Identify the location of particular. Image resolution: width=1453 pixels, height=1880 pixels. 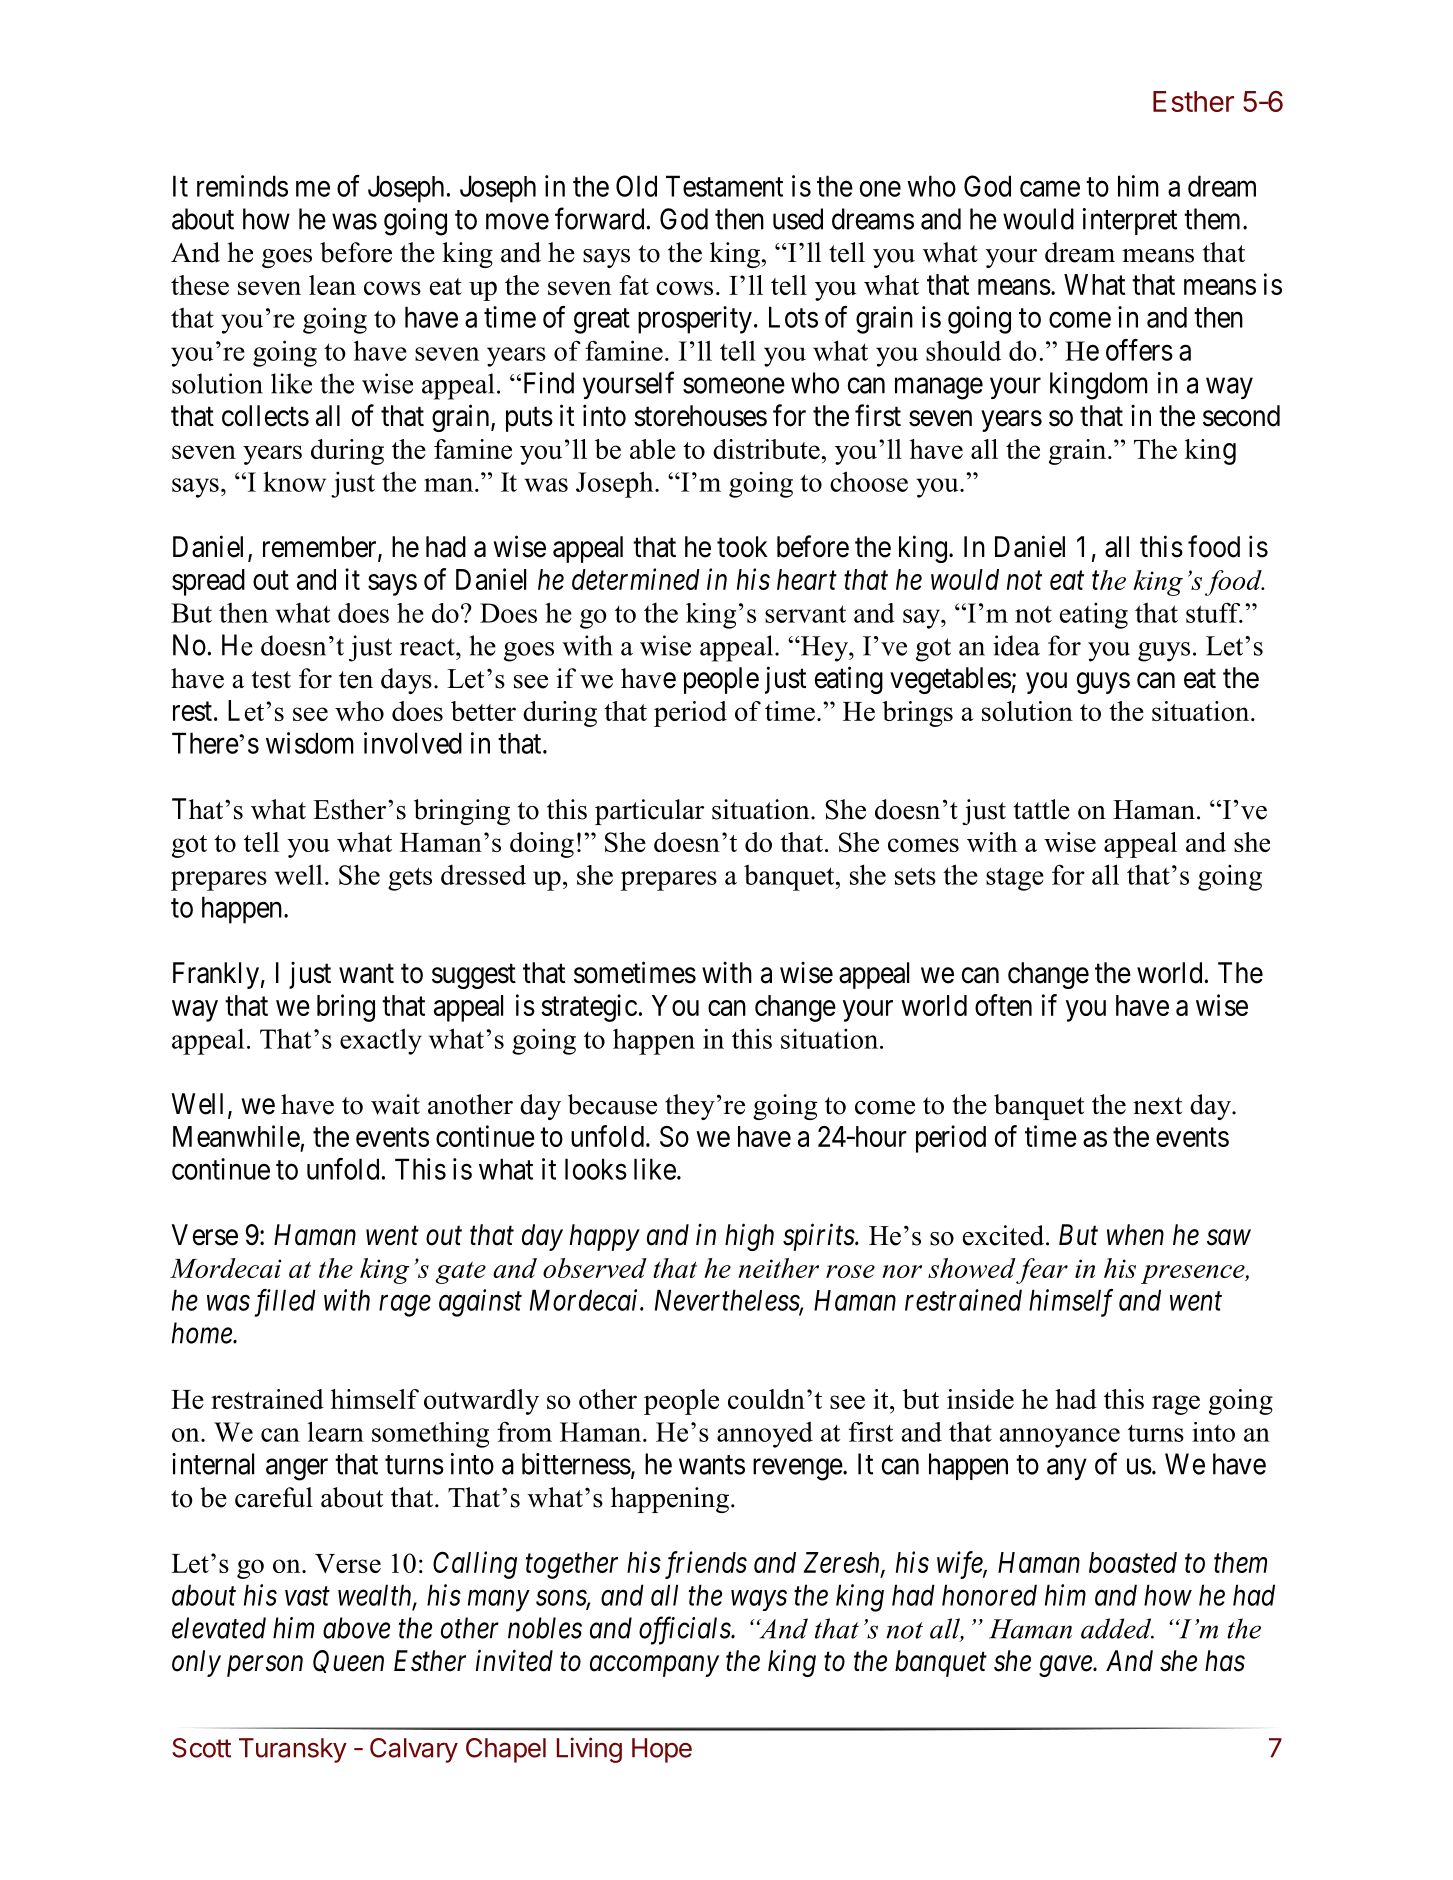
(649, 812).
